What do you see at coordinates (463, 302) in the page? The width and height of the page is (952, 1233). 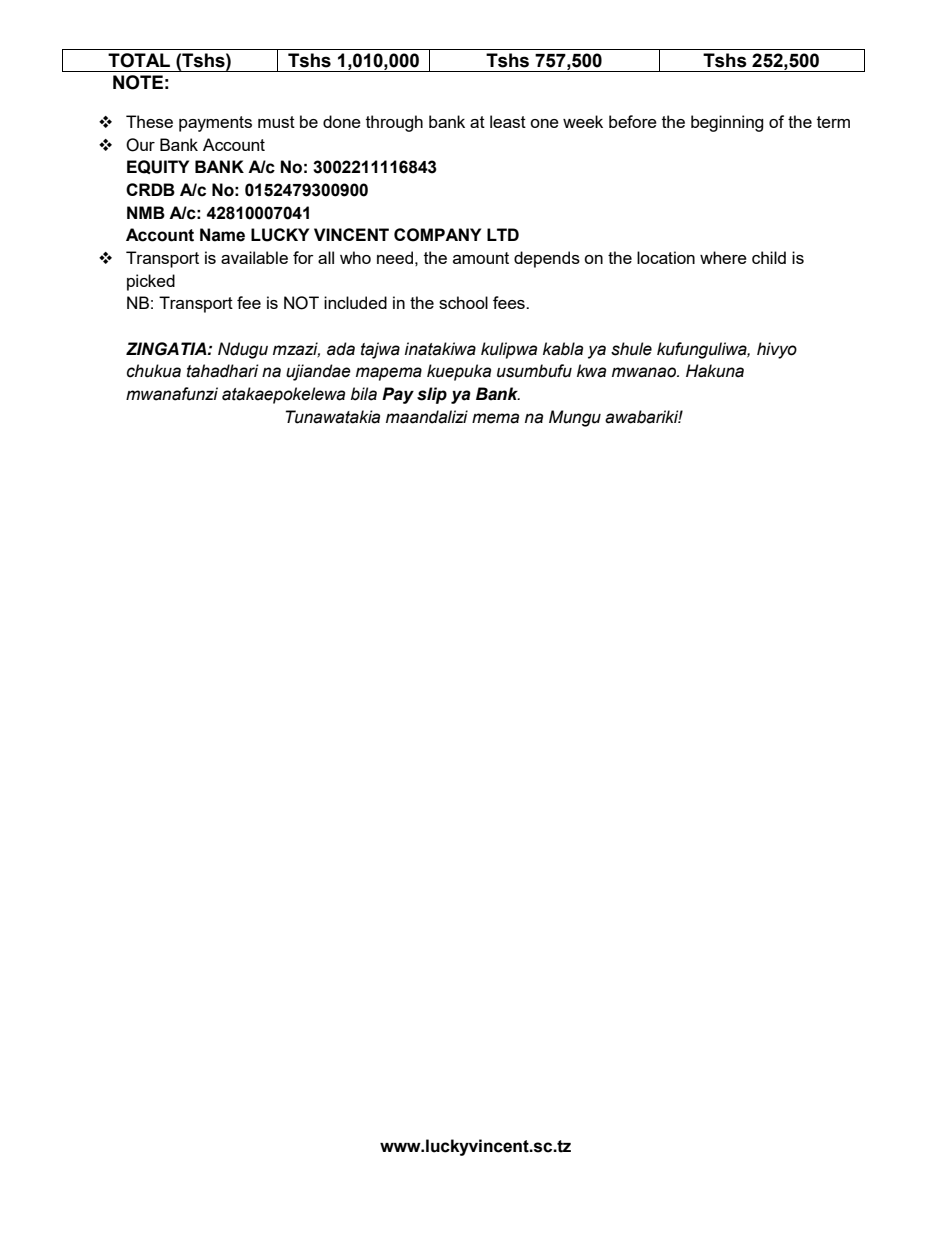 I see `school` at bounding box center [463, 302].
